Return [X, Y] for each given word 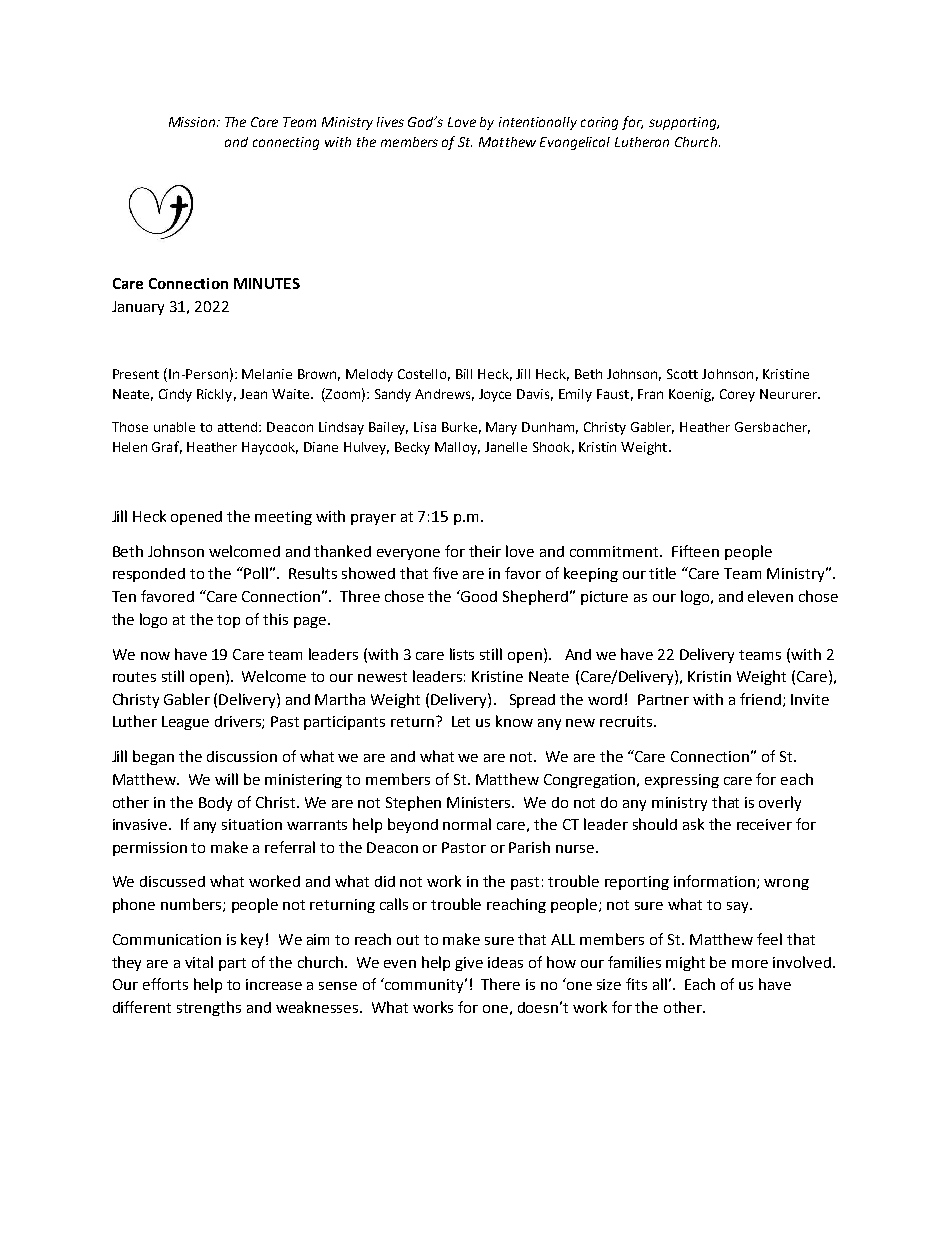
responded [149, 575]
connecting [286, 143]
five [445, 573]
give [469, 964]
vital [199, 962]
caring [599, 123]
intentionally [538, 123]
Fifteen [695, 551]
